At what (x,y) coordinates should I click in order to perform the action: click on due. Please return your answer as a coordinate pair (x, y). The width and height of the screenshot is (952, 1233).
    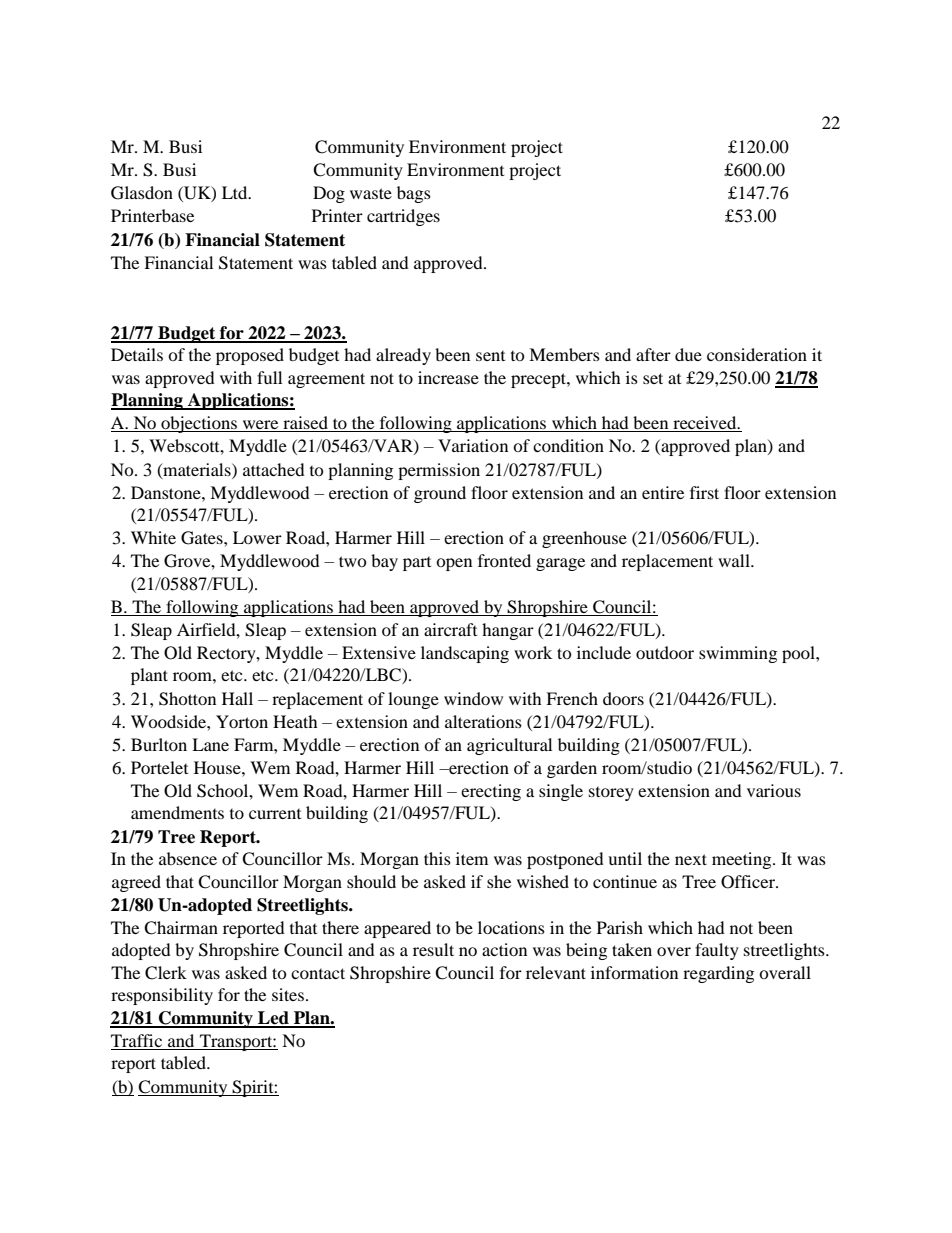
    Looking at the image, I should click on (688, 354).
